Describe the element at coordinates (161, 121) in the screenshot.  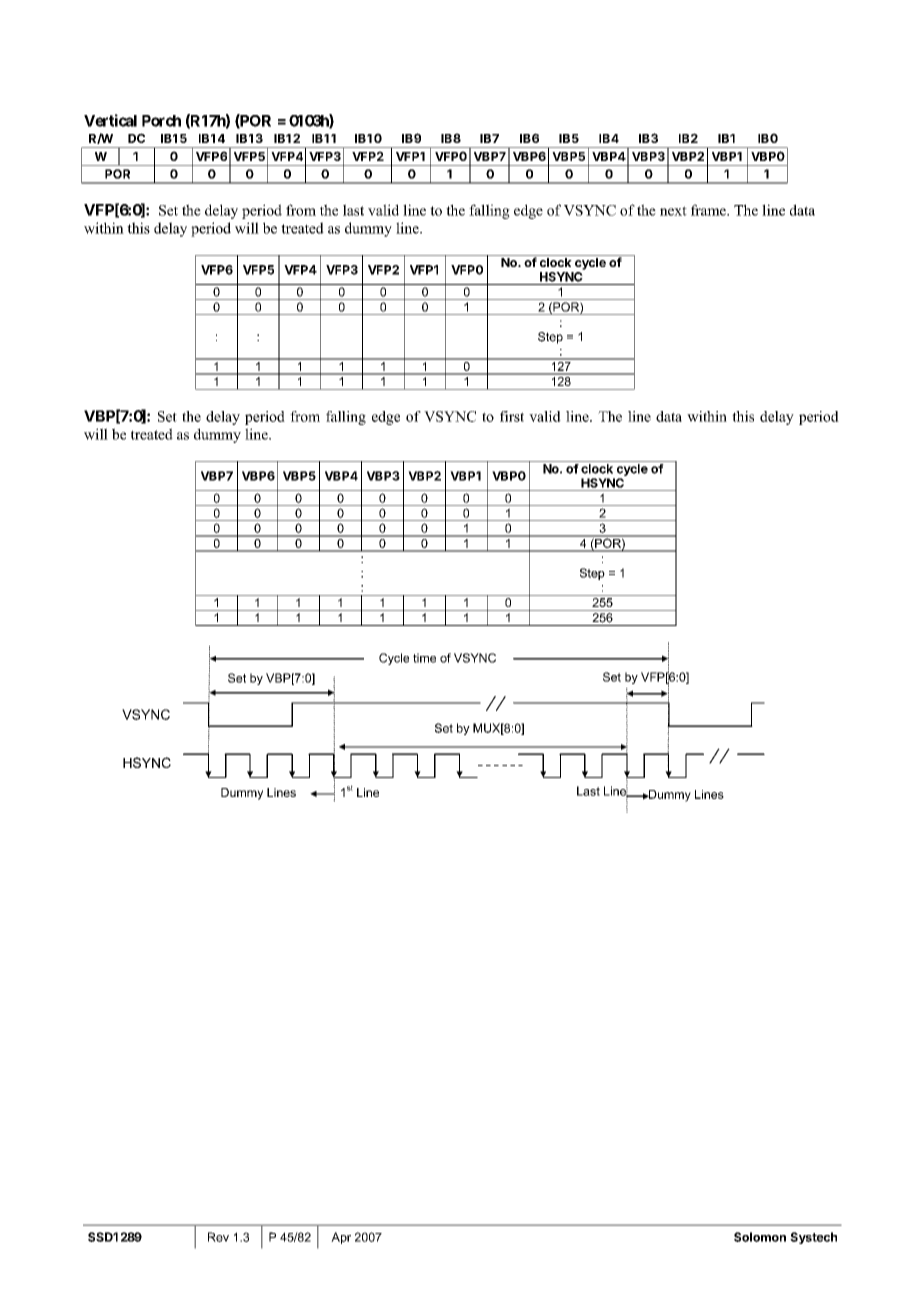
I see `Porch` at that location.
